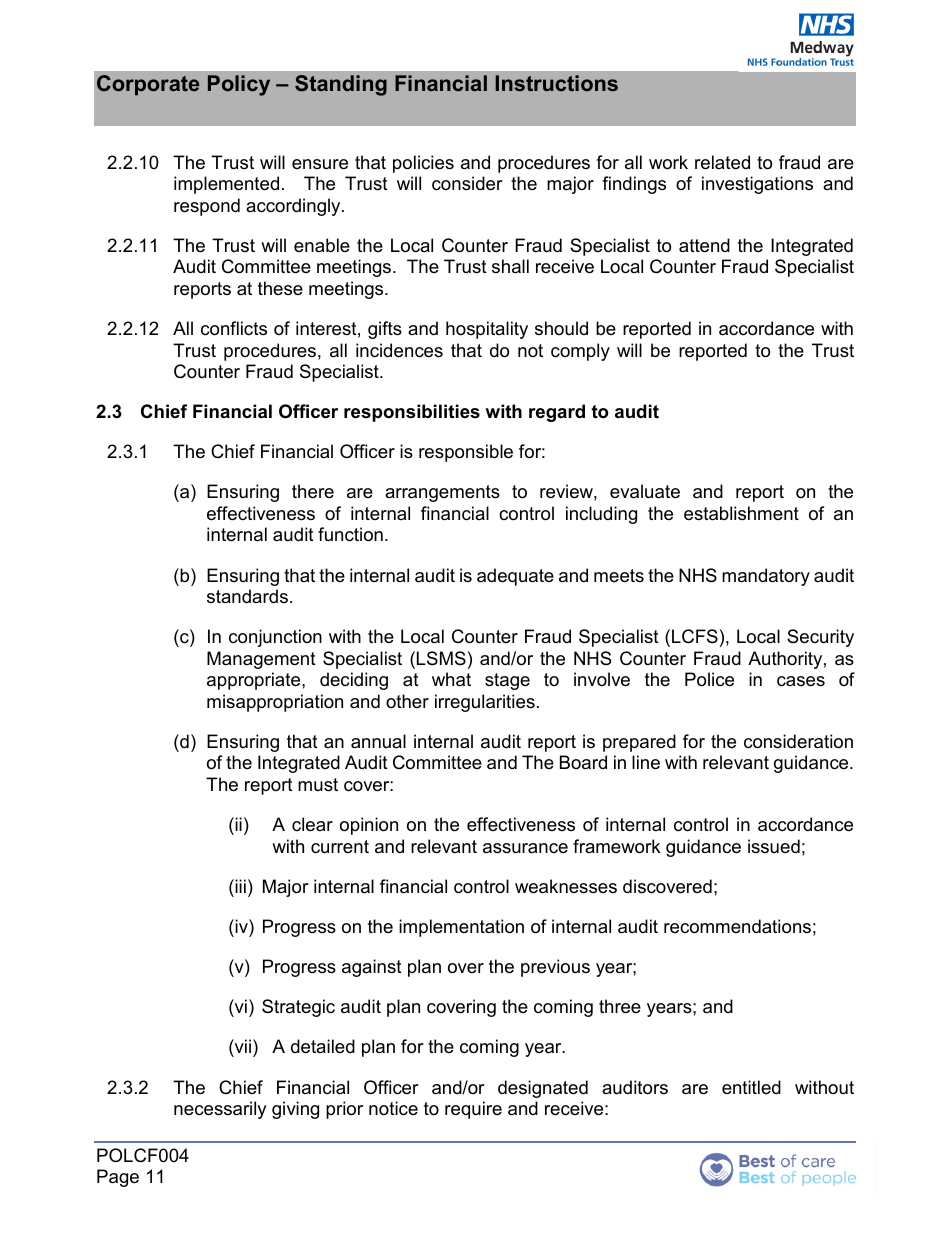 This image has height=1233, width=952. What do you see at coordinates (247, 596) in the image?
I see `standards` at bounding box center [247, 596].
